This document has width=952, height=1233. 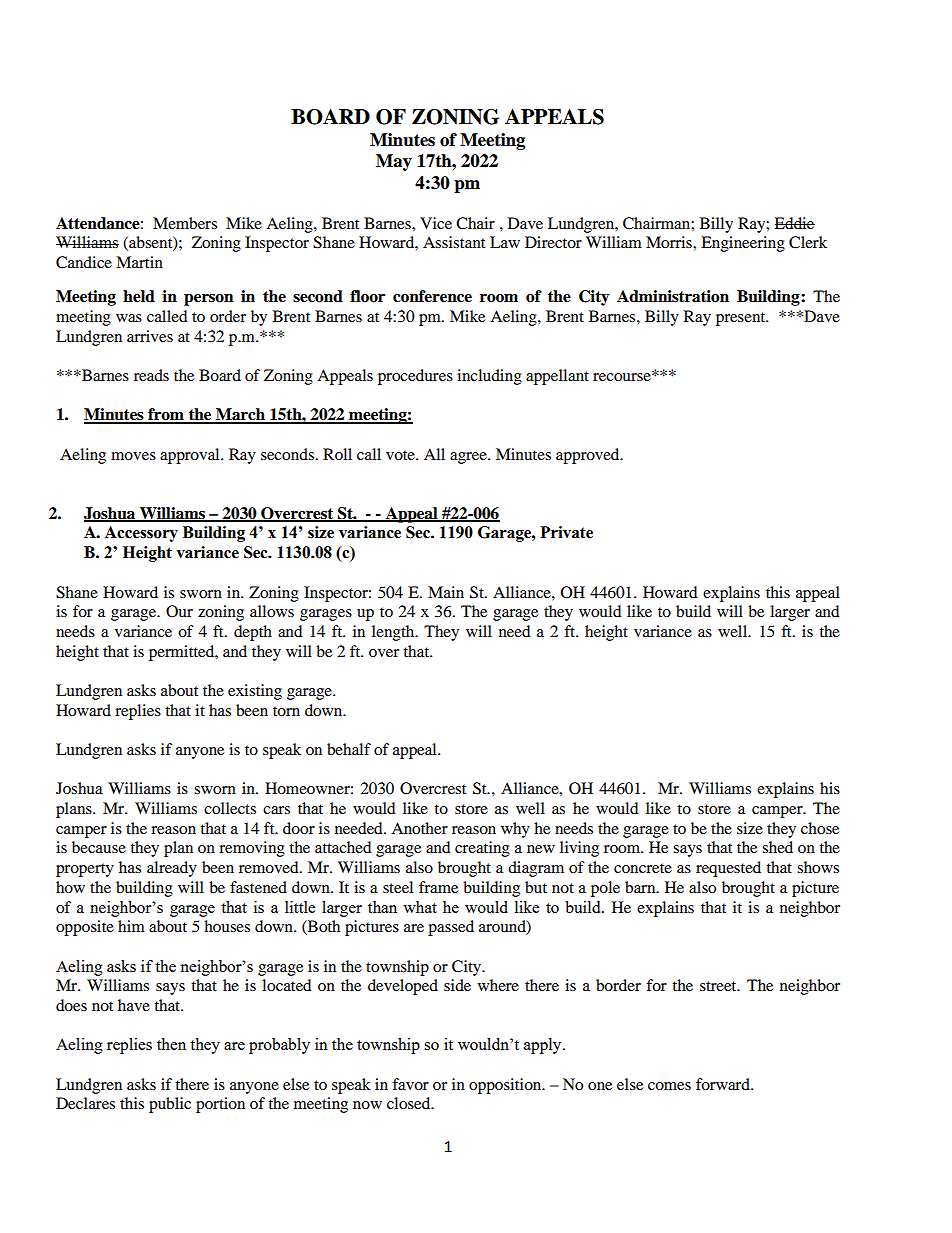 I want to click on frame, so click(x=438, y=887).
